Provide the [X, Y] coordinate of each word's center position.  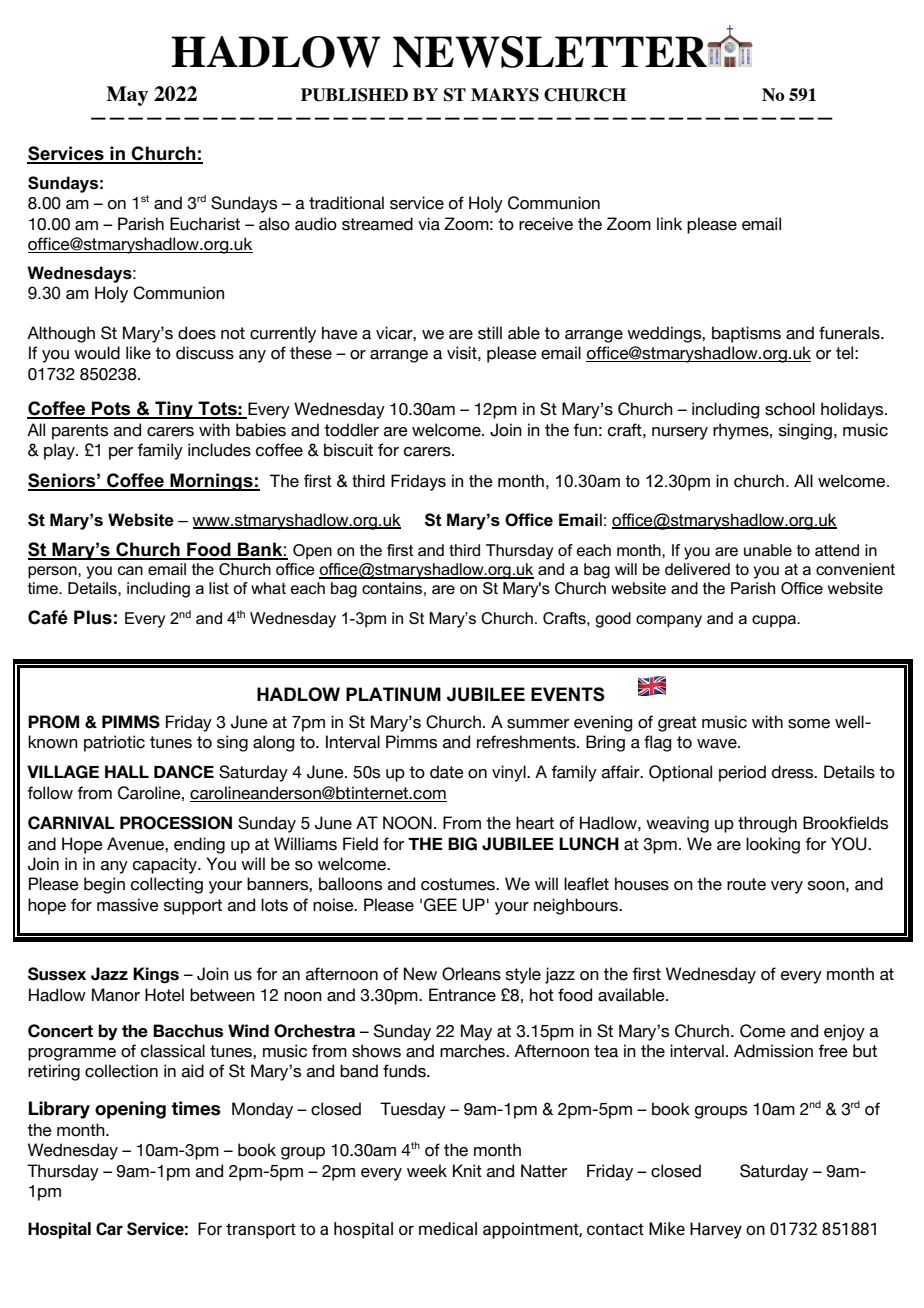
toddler [351, 430]
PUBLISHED [354, 95]
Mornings [211, 482]
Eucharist [205, 224]
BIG [462, 844]
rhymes [742, 431]
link [669, 223]
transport [261, 1231]
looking [773, 845]
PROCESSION [176, 823]
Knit [467, 1170]
